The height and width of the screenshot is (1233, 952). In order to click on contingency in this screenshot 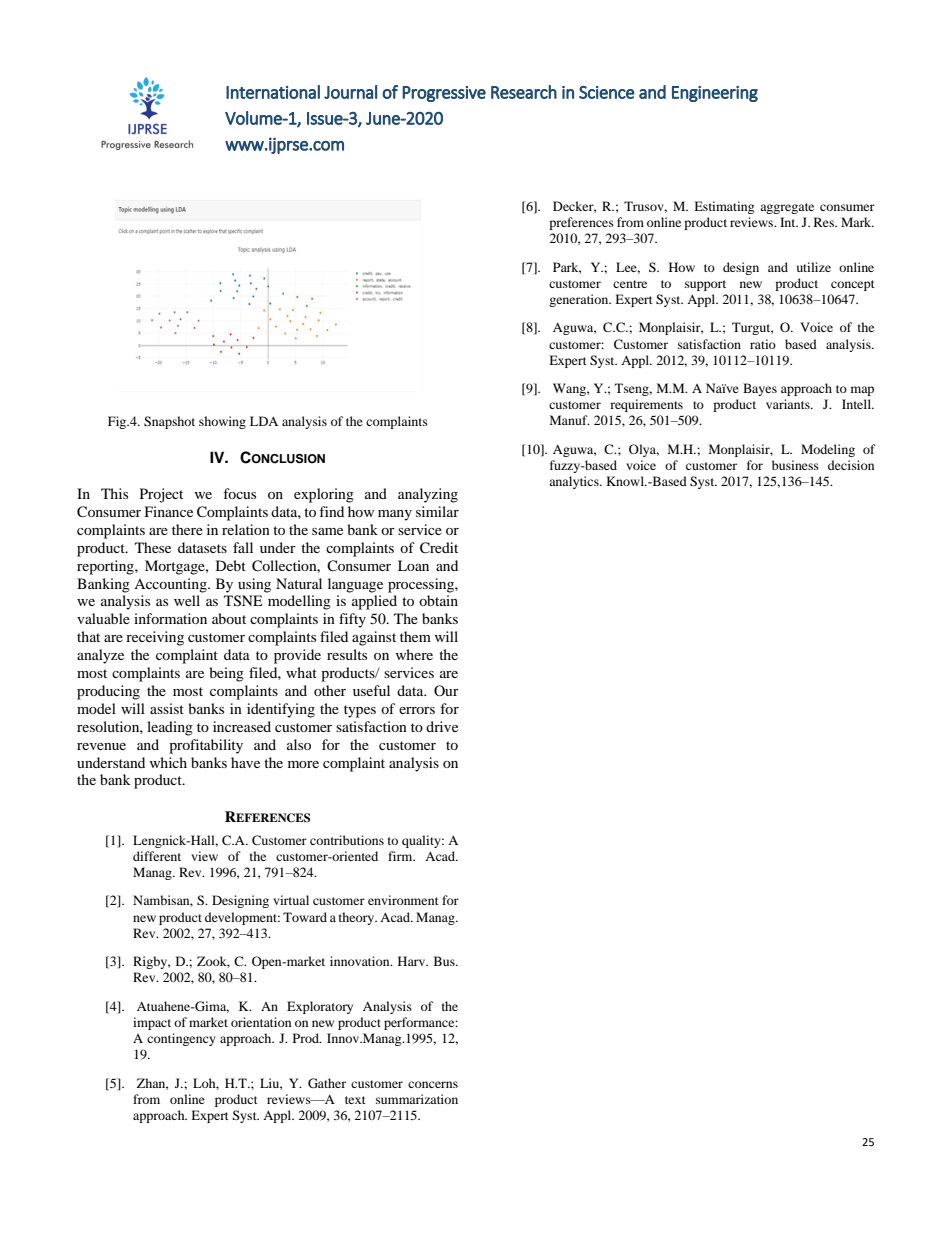, I will do `click(181, 1039)`.
